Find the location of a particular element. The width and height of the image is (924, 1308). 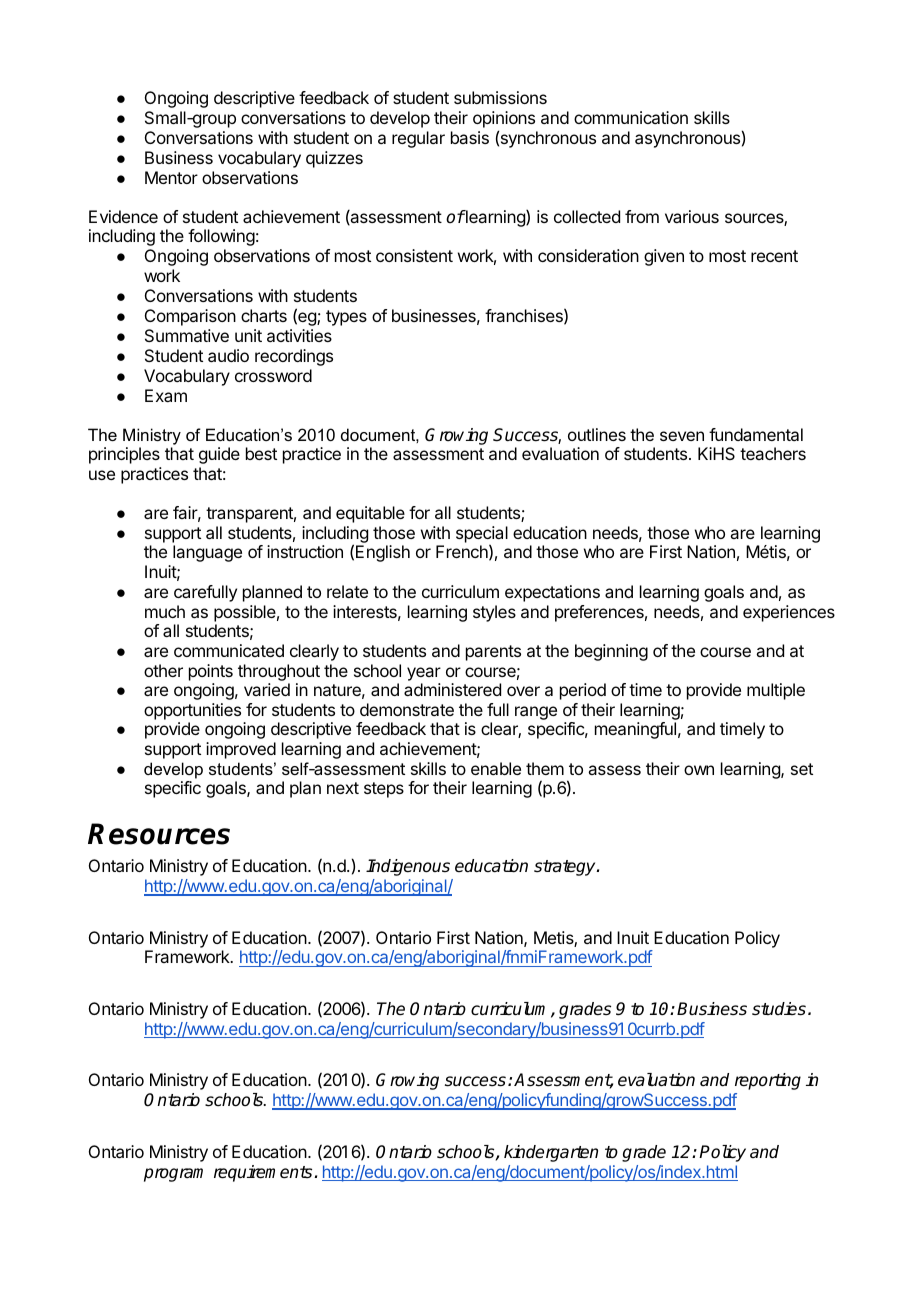

kindergarten is located at coordinates (551, 1153).
